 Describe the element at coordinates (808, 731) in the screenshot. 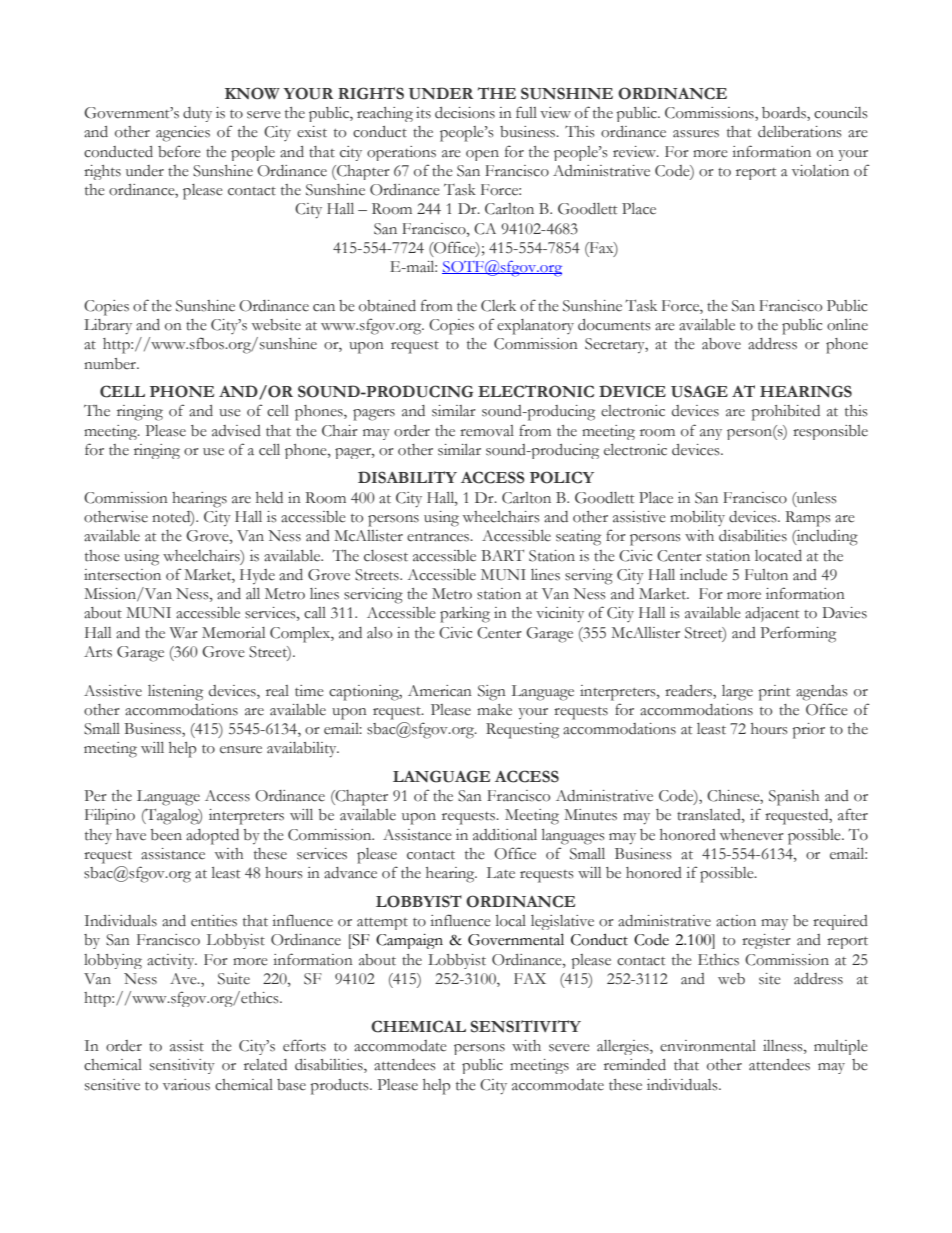

I see `prior` at that location.
